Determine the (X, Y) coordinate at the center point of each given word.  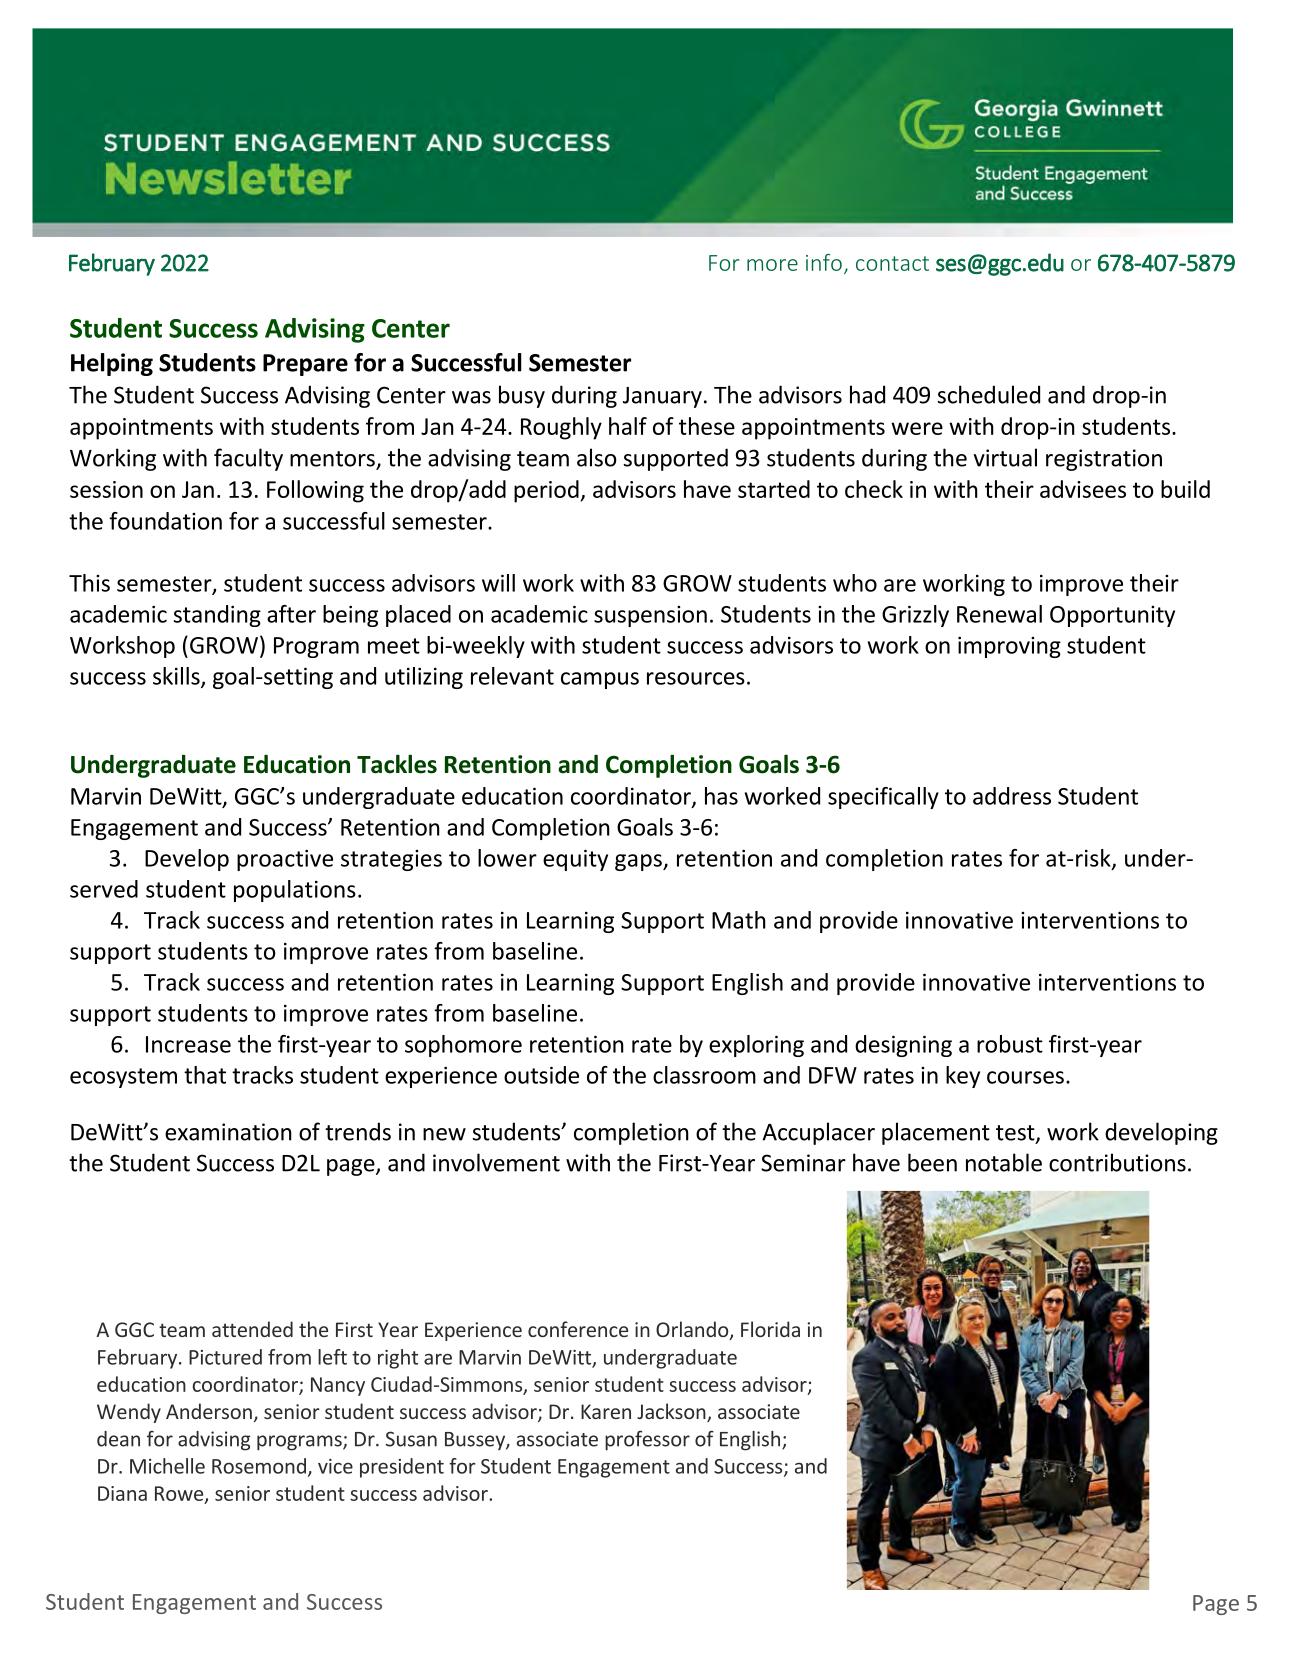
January (662, 397)
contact (892, 263)
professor (647, 1440)
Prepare (305, 365)
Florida (770, 1329)
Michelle (167, 1466)
